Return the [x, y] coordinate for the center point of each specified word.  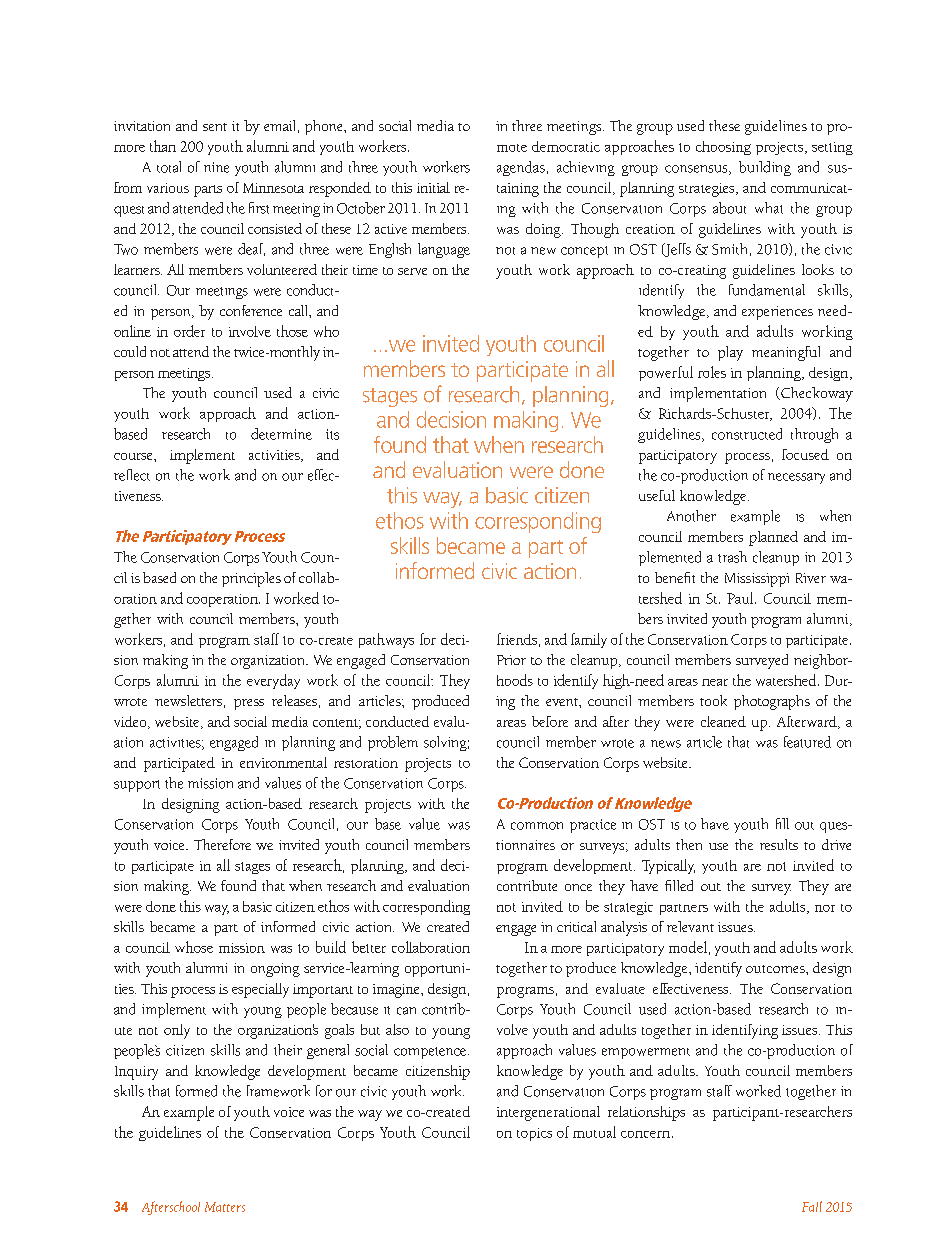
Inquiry [136, 1073]
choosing [723, 148]
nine [216, 167]
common [537, 826]
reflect [132, 475]
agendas [521, 168]
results [779, 844]
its [332, 434]
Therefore [222, 844]
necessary [796, 478]
